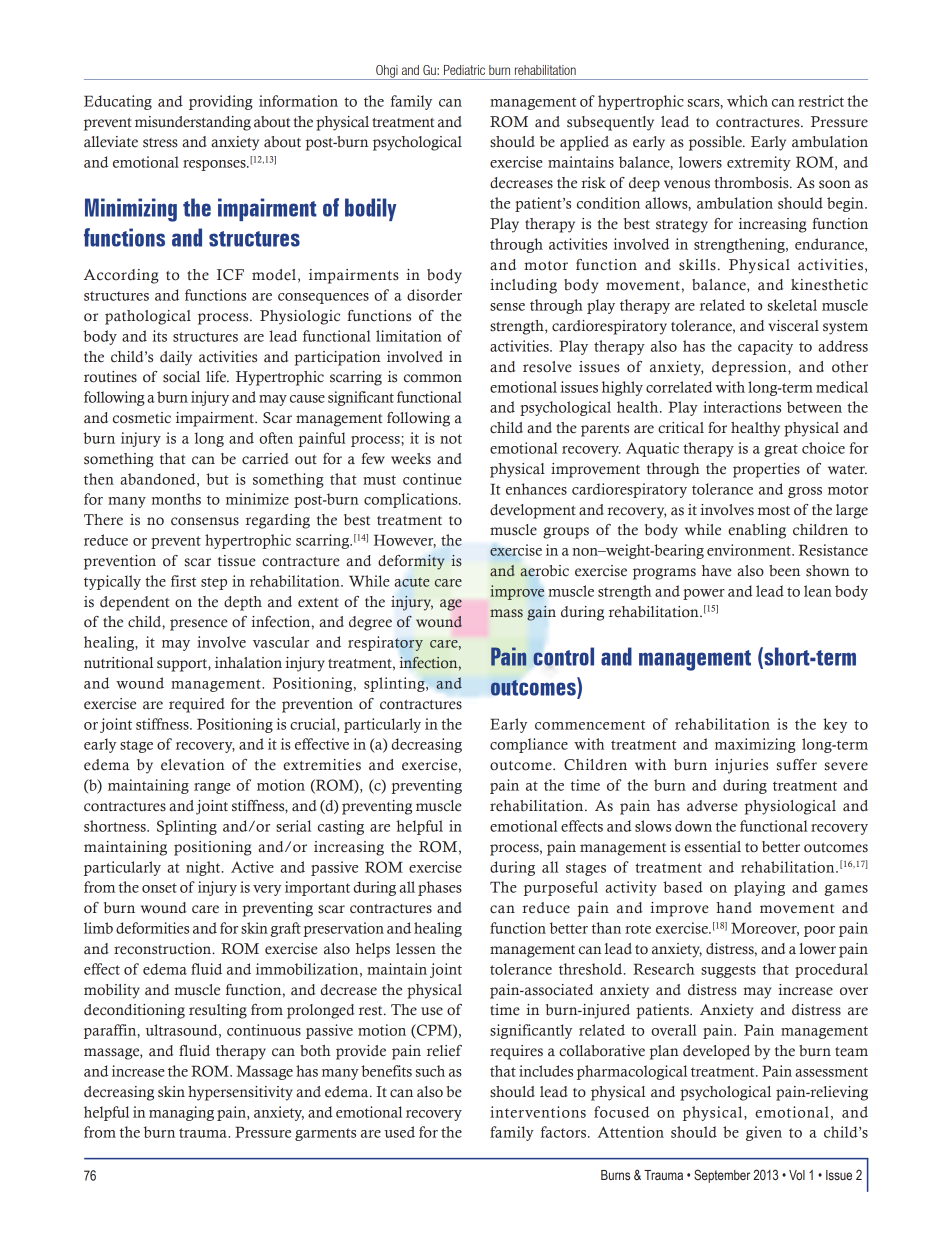 The image size is (952, 1233). I want to click on power, so click(704, 594).
